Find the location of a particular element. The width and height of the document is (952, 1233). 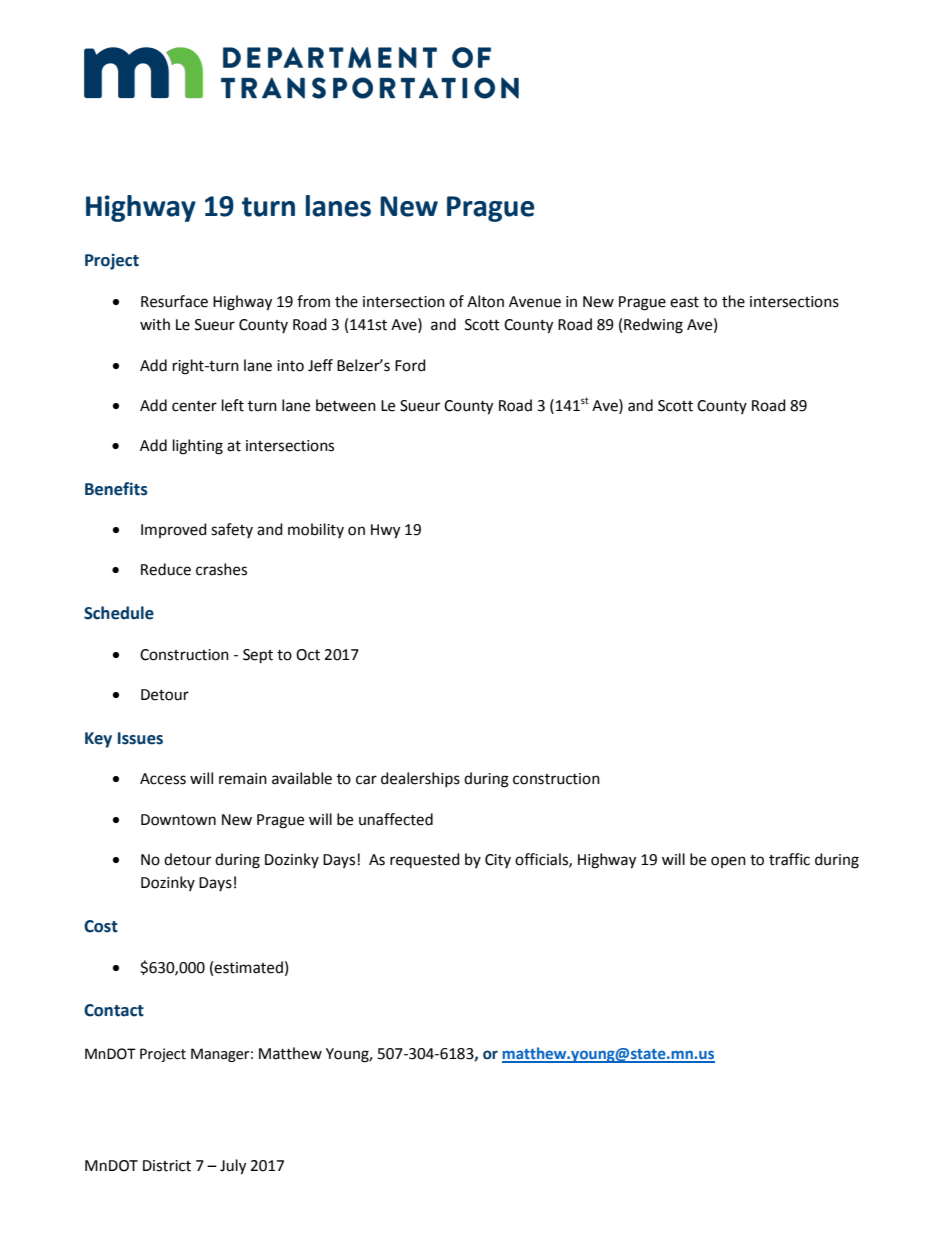

Reduce is located at coordinates (166, 569).
